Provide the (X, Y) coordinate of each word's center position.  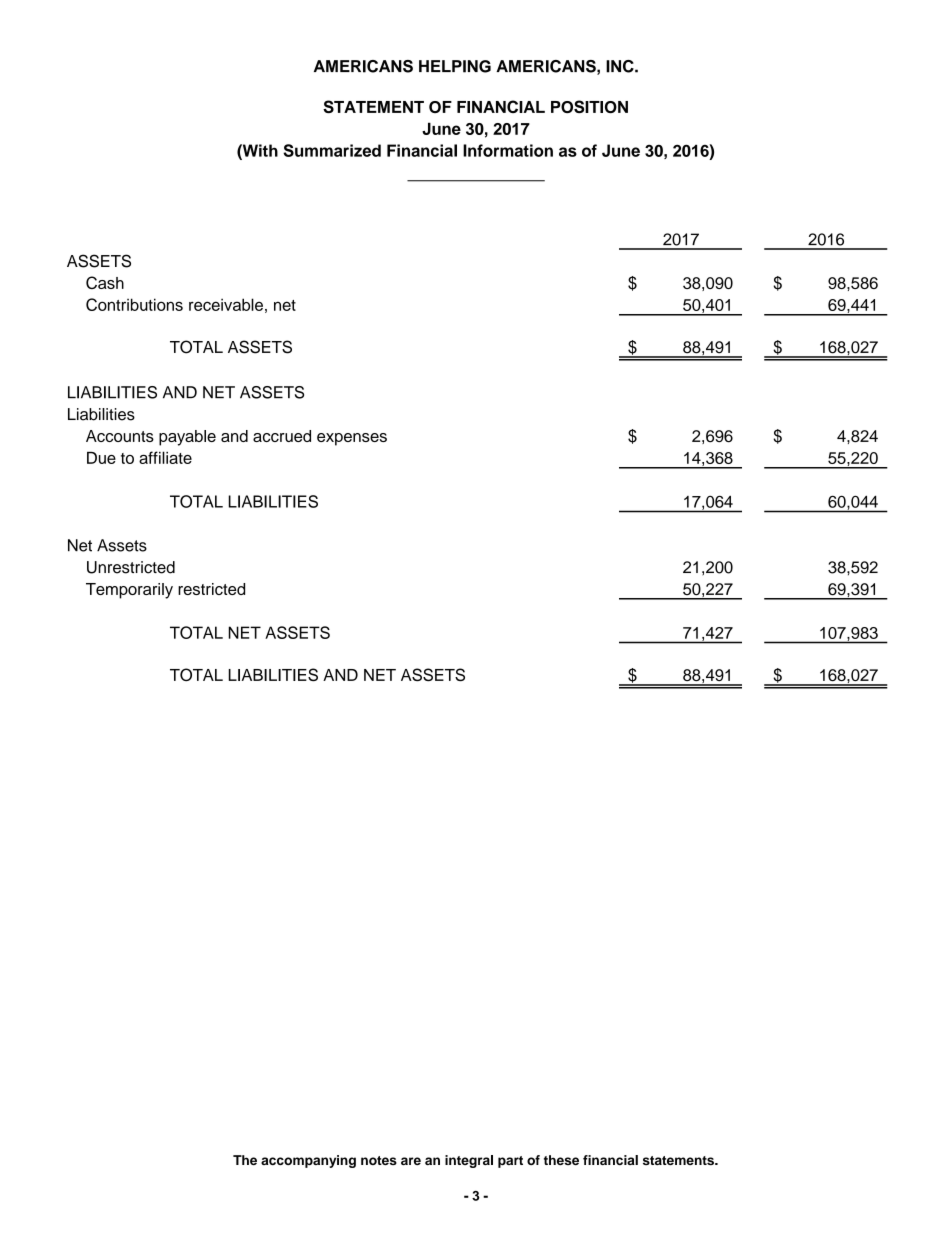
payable (187, 438)
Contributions (134, 304)
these (561, 1160)
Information (508, 150)
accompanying (308, 1161)
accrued (282, 436)
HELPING (455, 66)
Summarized (332, 150)
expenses (352, 439)
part (510, 1162)
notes (379, 1160)
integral (469, 1161)
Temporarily (129, 591)
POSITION (589, 106)
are (411, 1161)
